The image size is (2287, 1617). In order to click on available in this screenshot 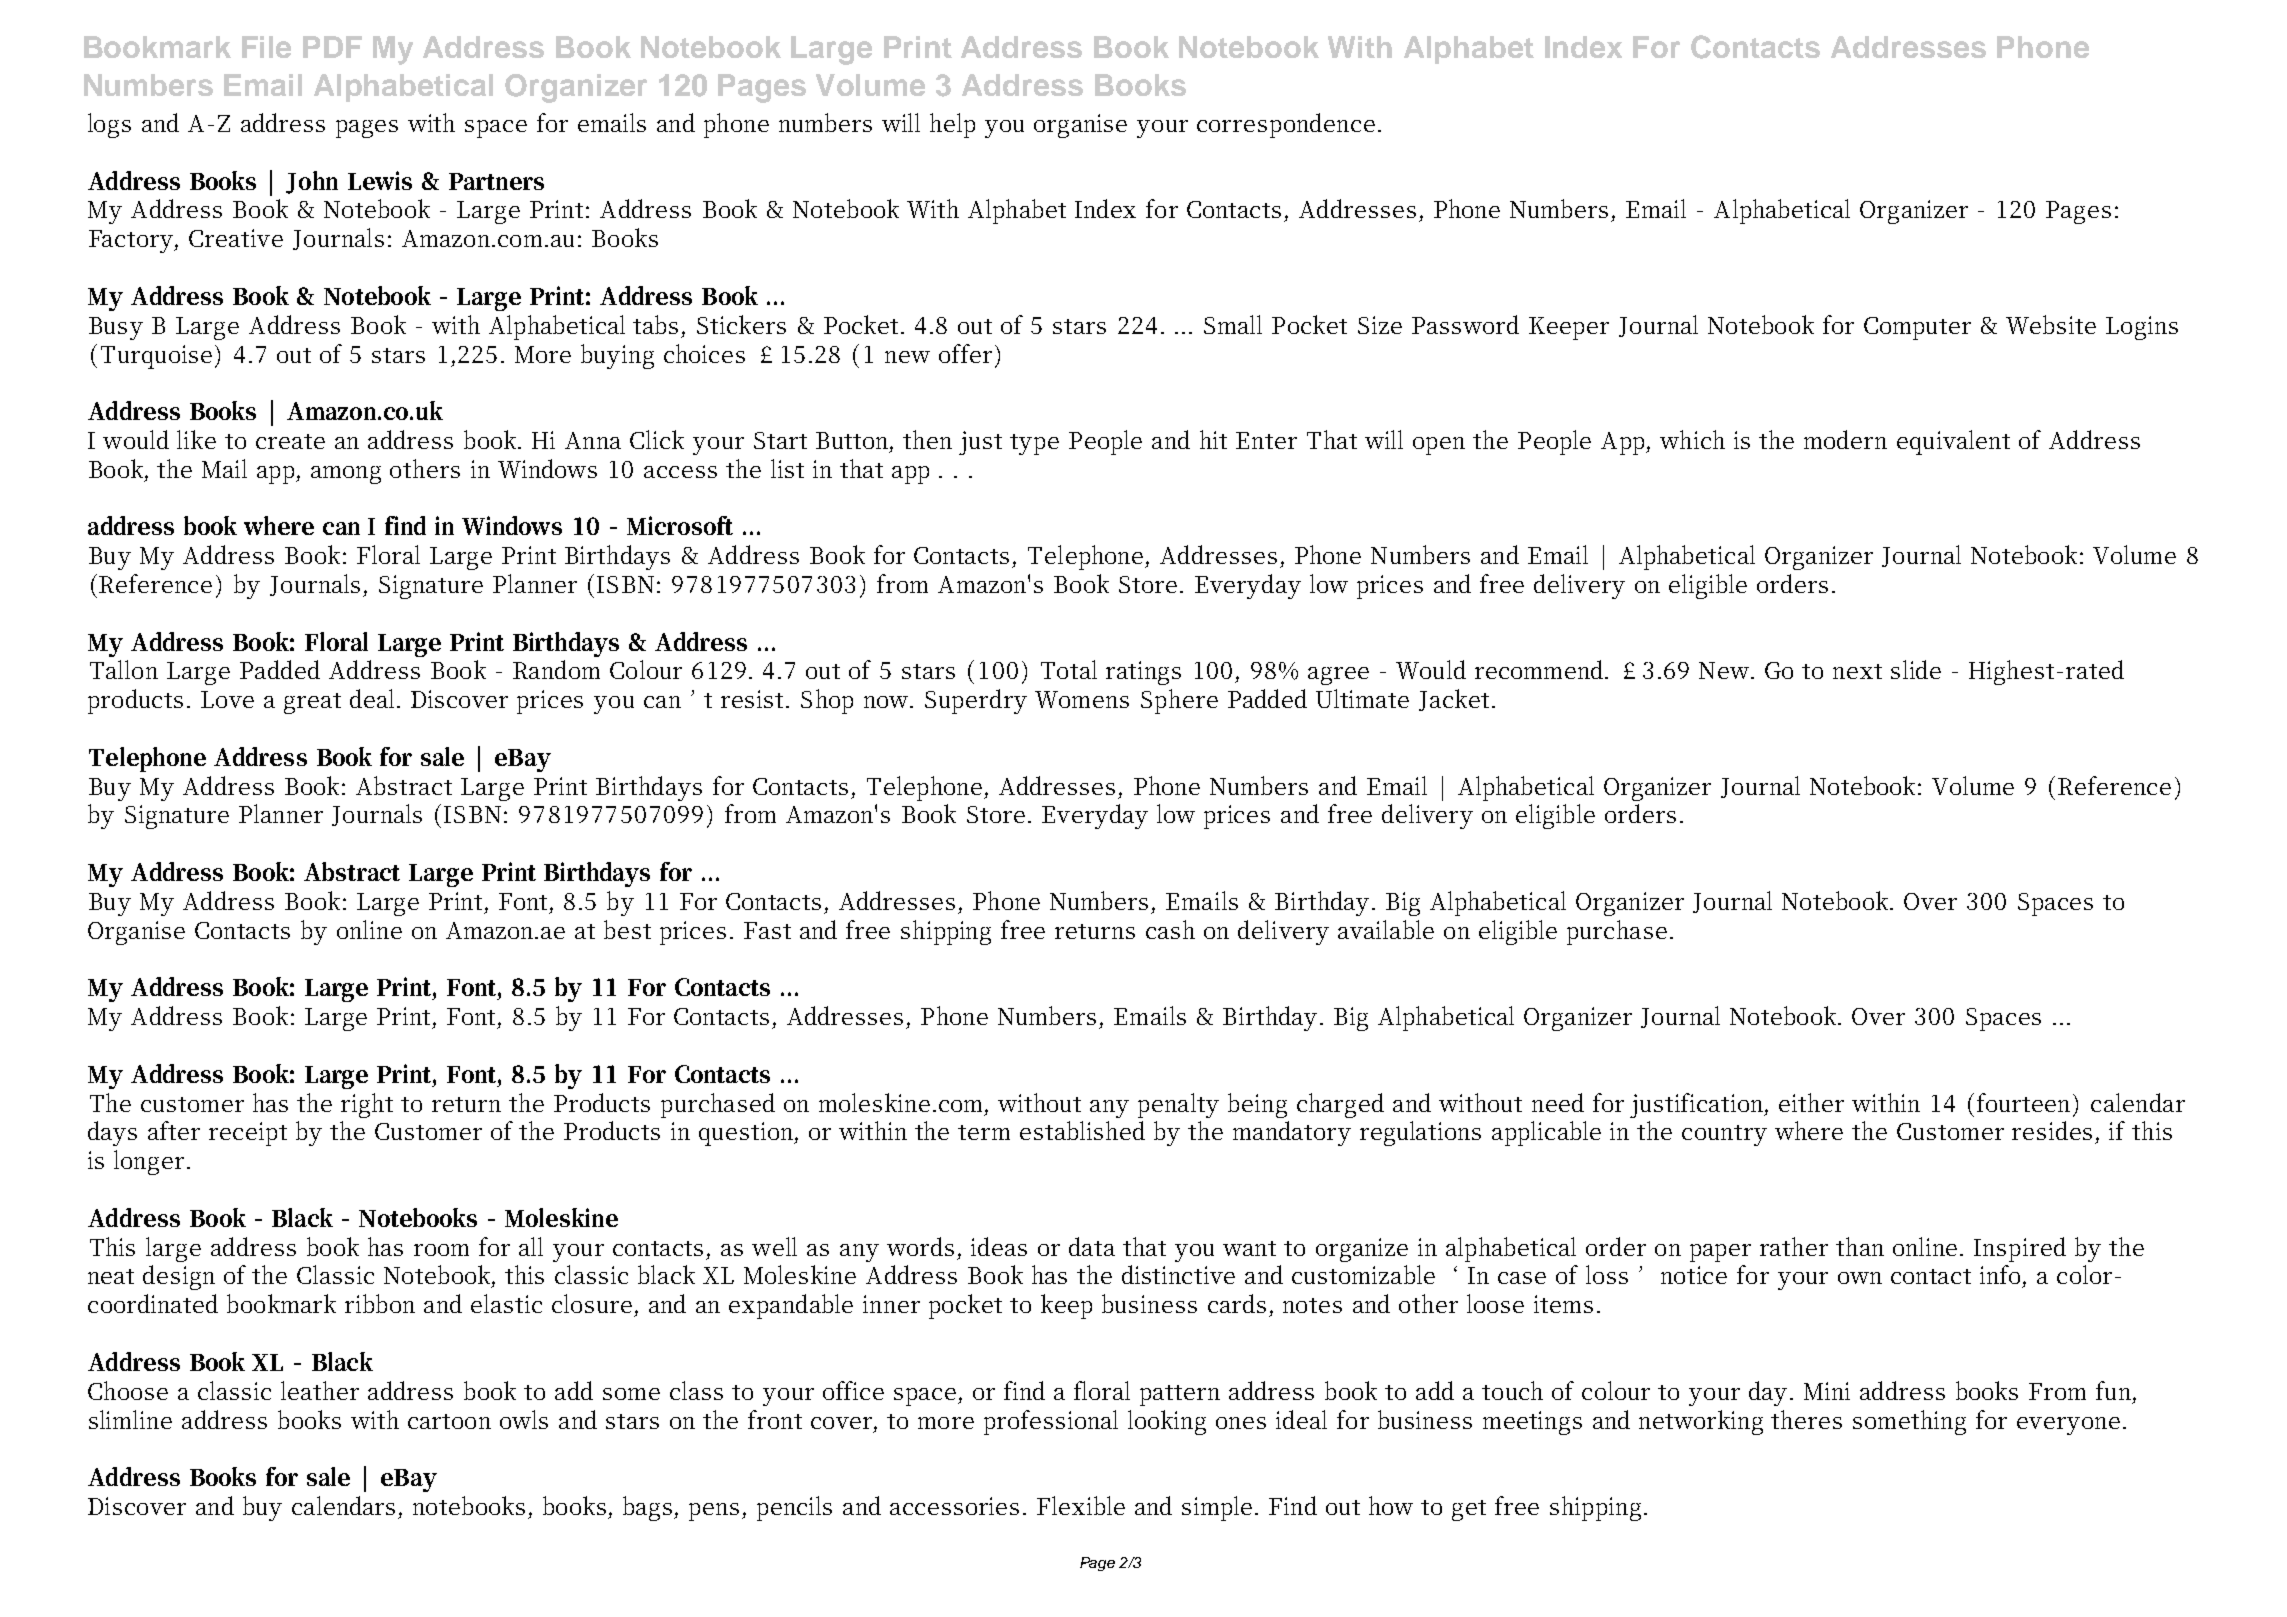, I will do `click(1386, 929)`.
